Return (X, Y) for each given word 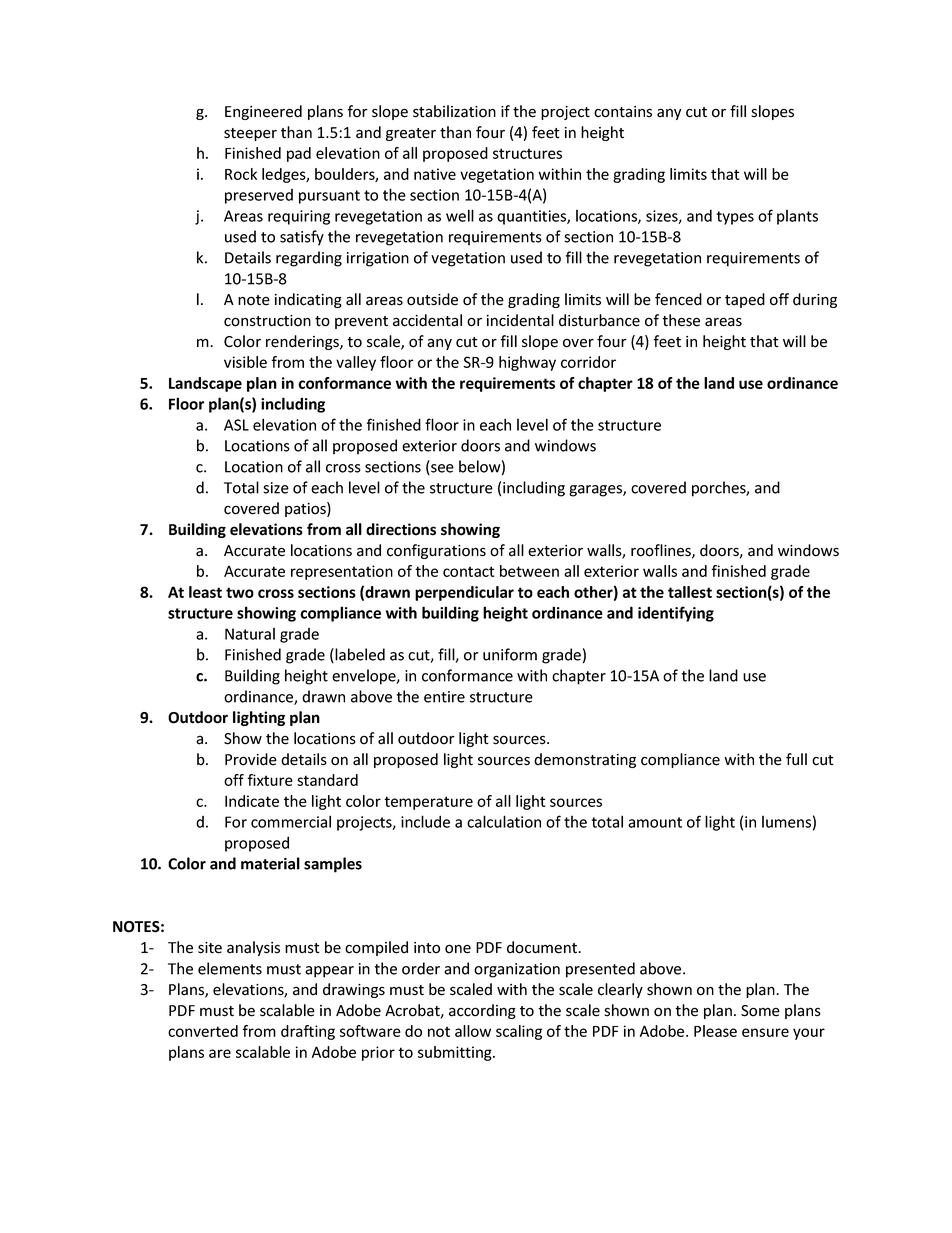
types (735, 218)
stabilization (454, 111)
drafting (308, 1032)
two (240, 592)
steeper (250, 134)
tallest (690, 592)
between (529, 571)
